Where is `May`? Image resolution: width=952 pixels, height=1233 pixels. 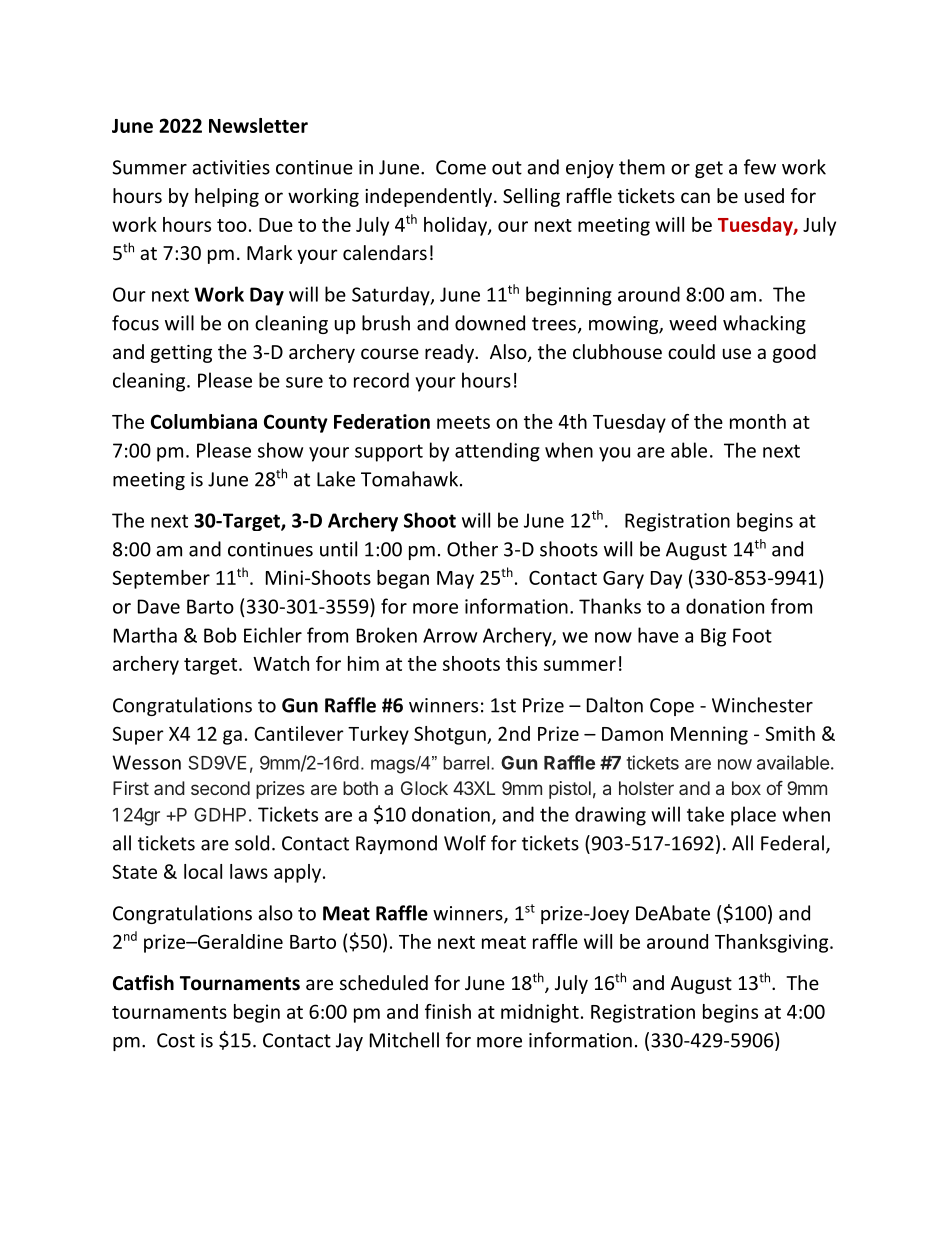
May is located at coordinates (455, 580).
